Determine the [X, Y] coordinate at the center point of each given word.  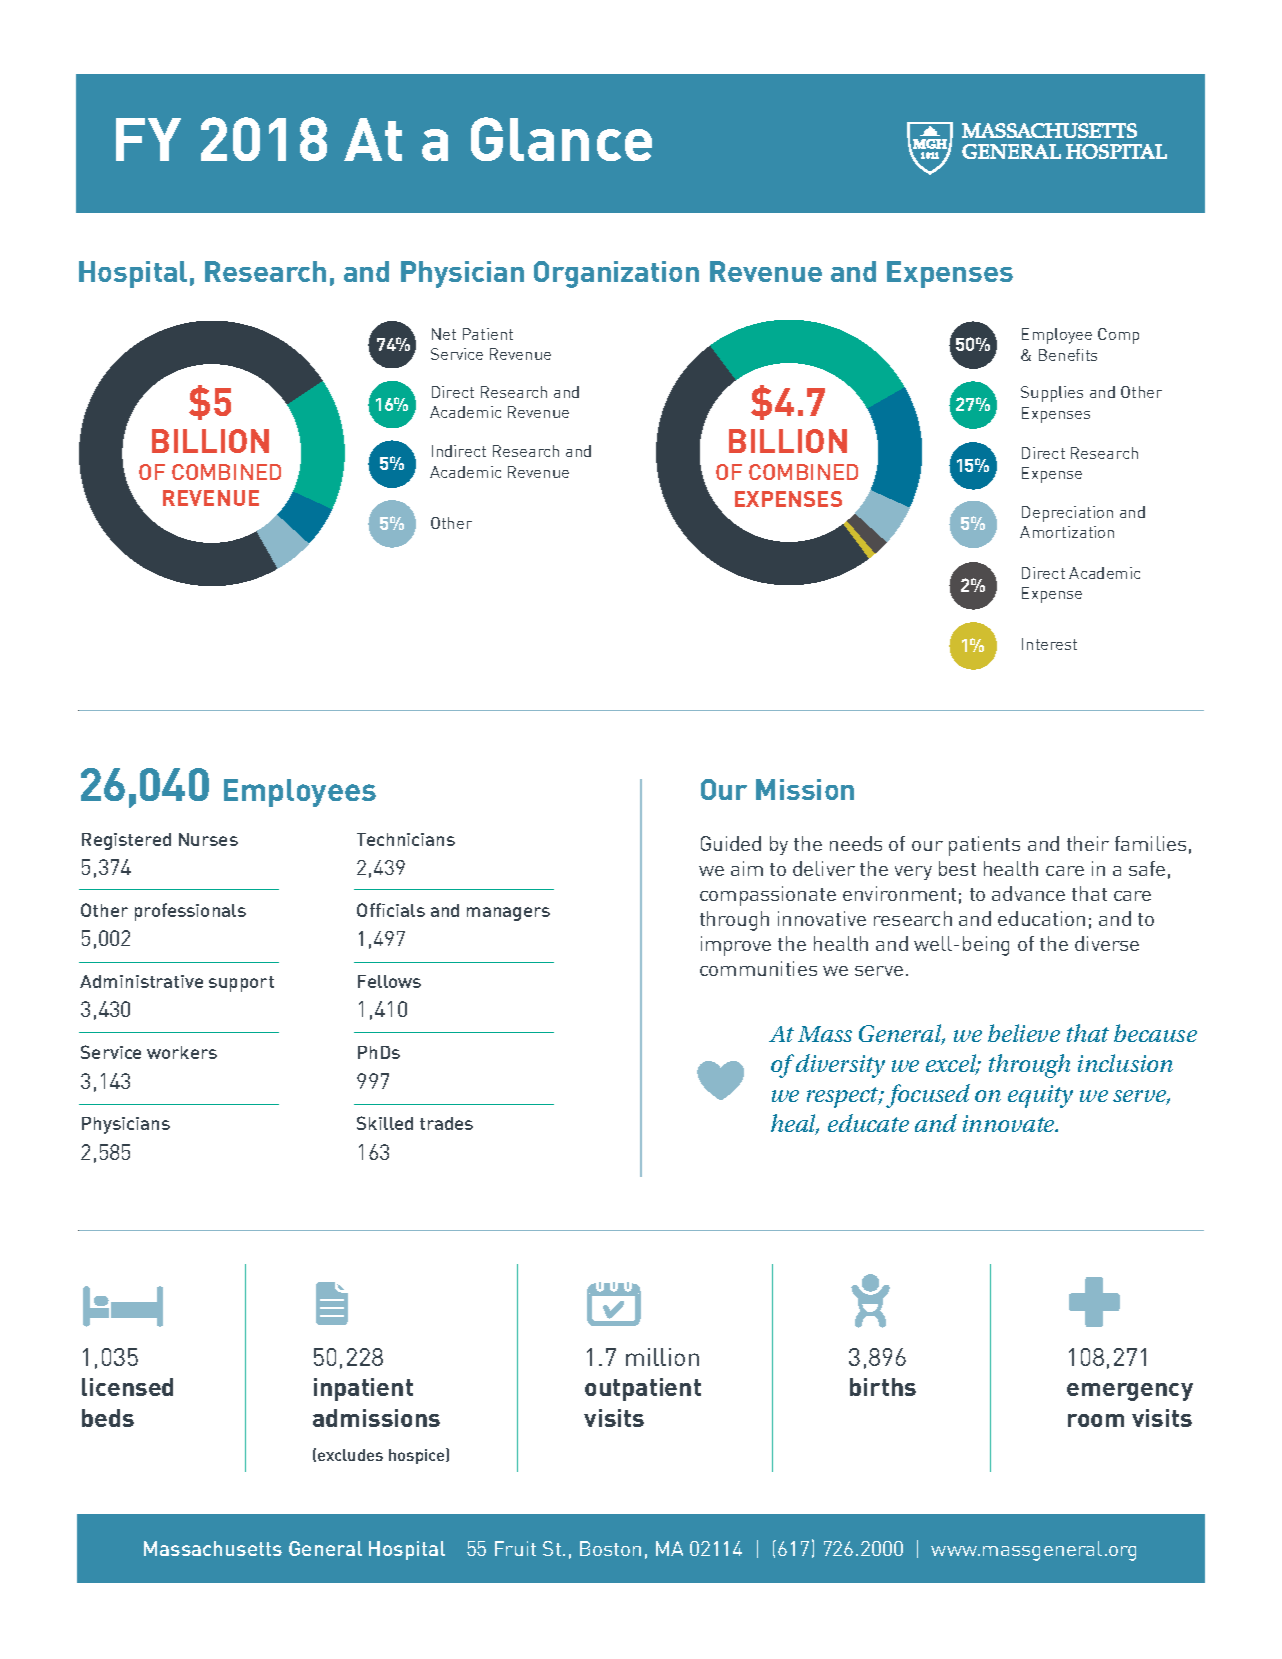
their [1088, 843]
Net [444, 334]
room [1096, 1420]
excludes [350, 1455]
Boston [610, 1548]
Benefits [1068, 355]
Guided [731, 843]
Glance [561, 139]
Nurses [208, 839]
